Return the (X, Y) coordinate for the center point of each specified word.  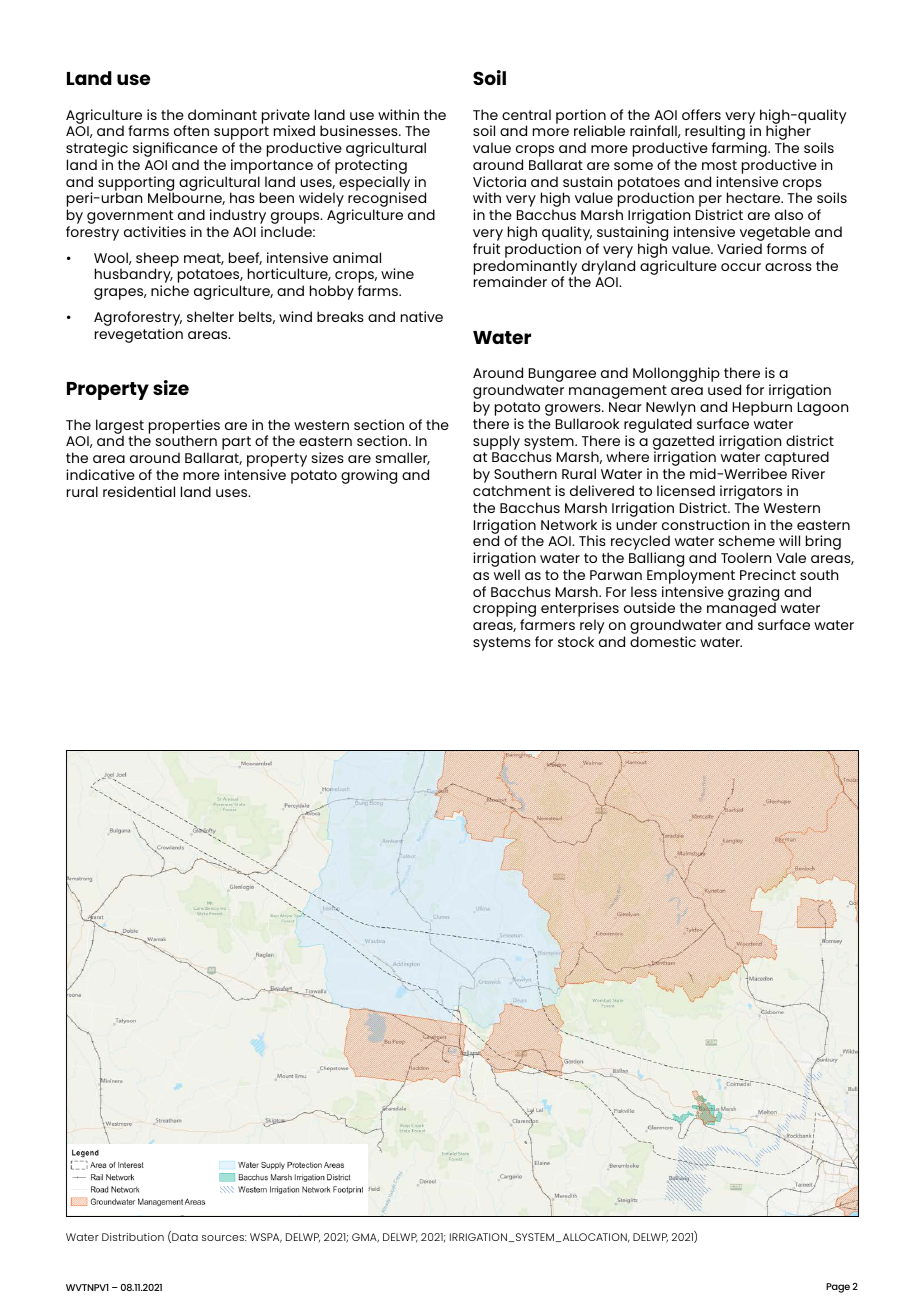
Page (838, 1288)
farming (740, 149)
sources (224, 1238)
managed (741, 611)
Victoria (499, 181)
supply (496, 442)
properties (184, 427)
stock (576, 641)
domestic (663, 641)
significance (175, 151)
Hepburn (762, 408)
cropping (504, 611)
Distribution (133, 1237)
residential (139, 491)
